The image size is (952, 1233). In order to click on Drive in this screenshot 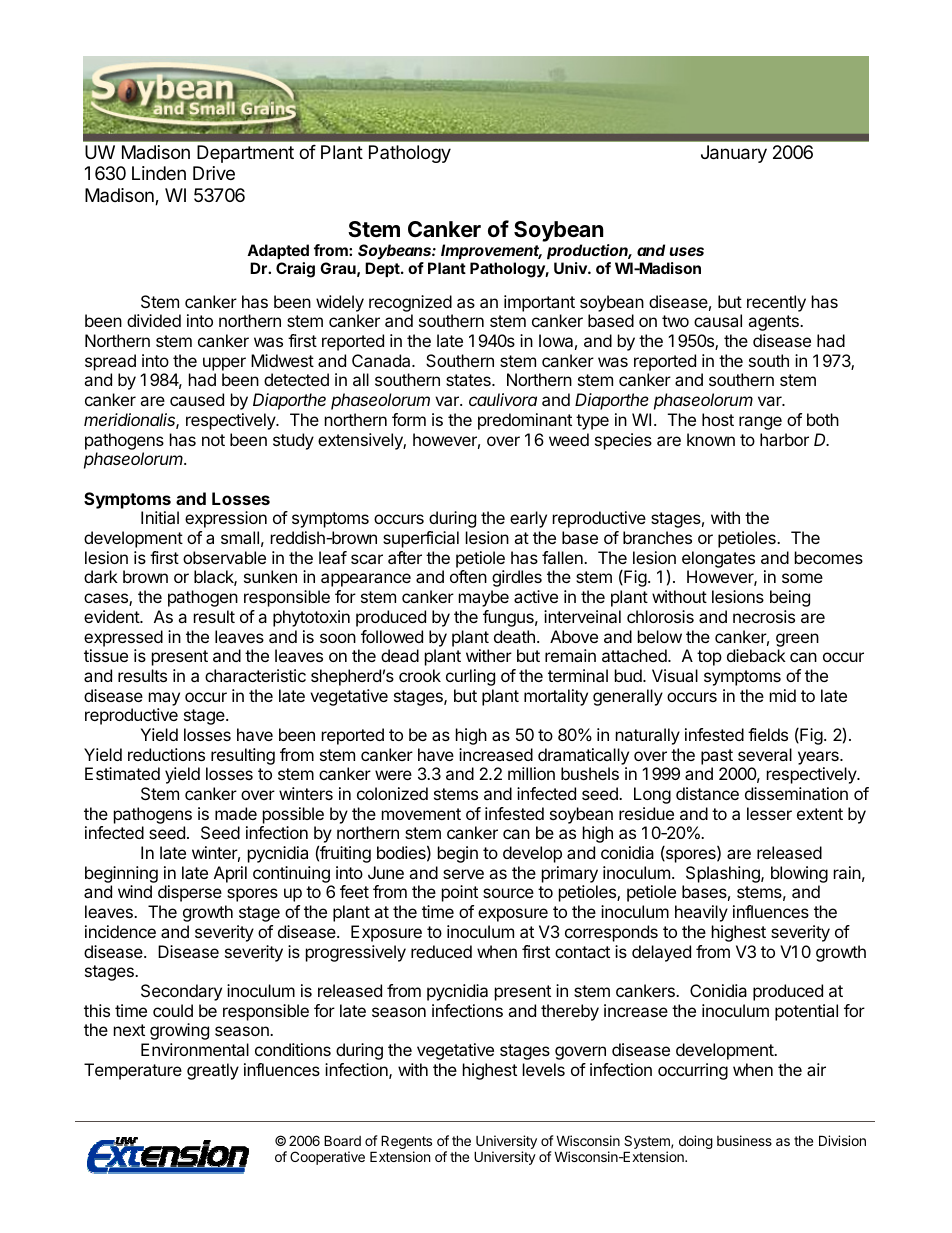, I will do `click(214, 173)`.
